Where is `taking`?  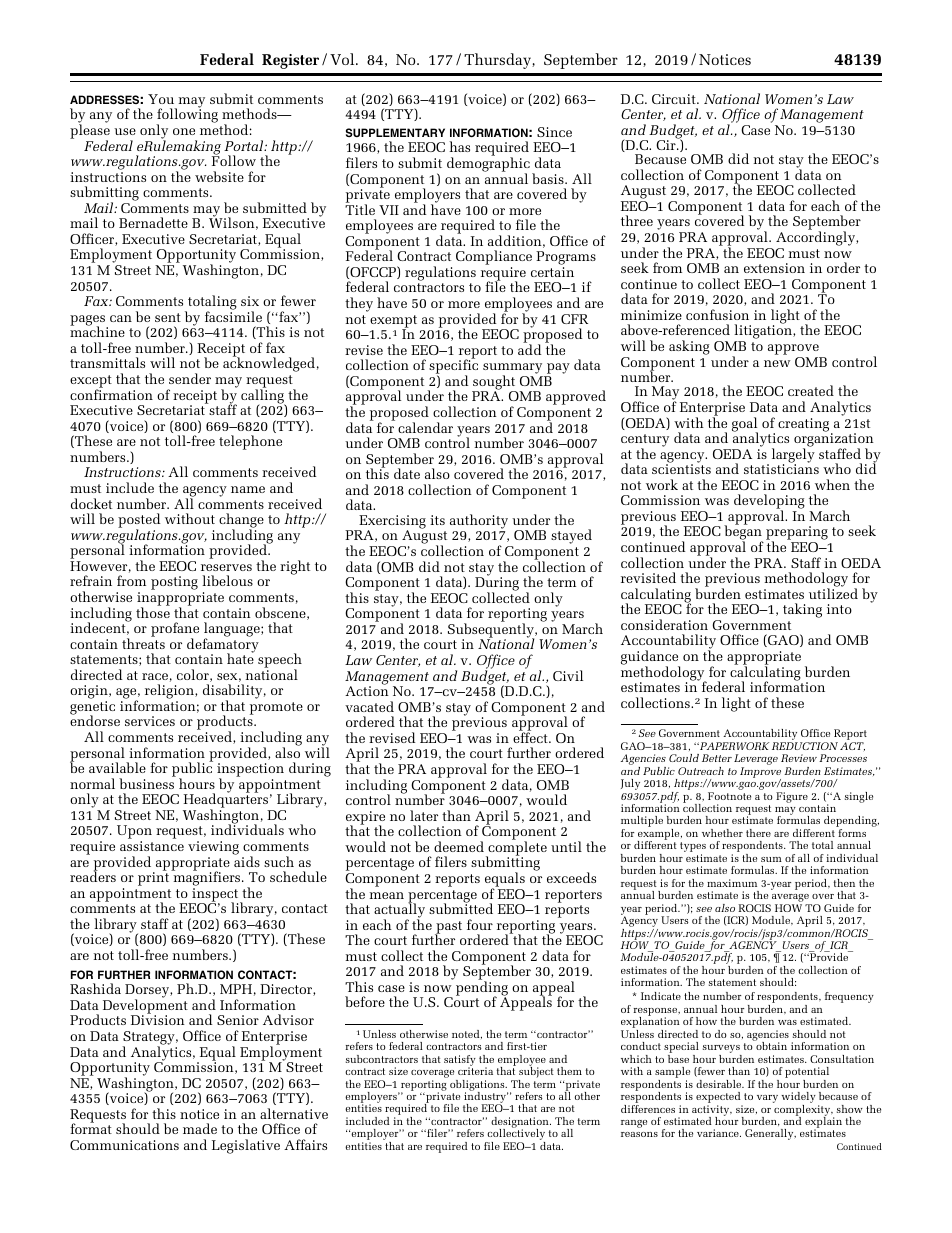 taking is located at coordinates (802, 610).
